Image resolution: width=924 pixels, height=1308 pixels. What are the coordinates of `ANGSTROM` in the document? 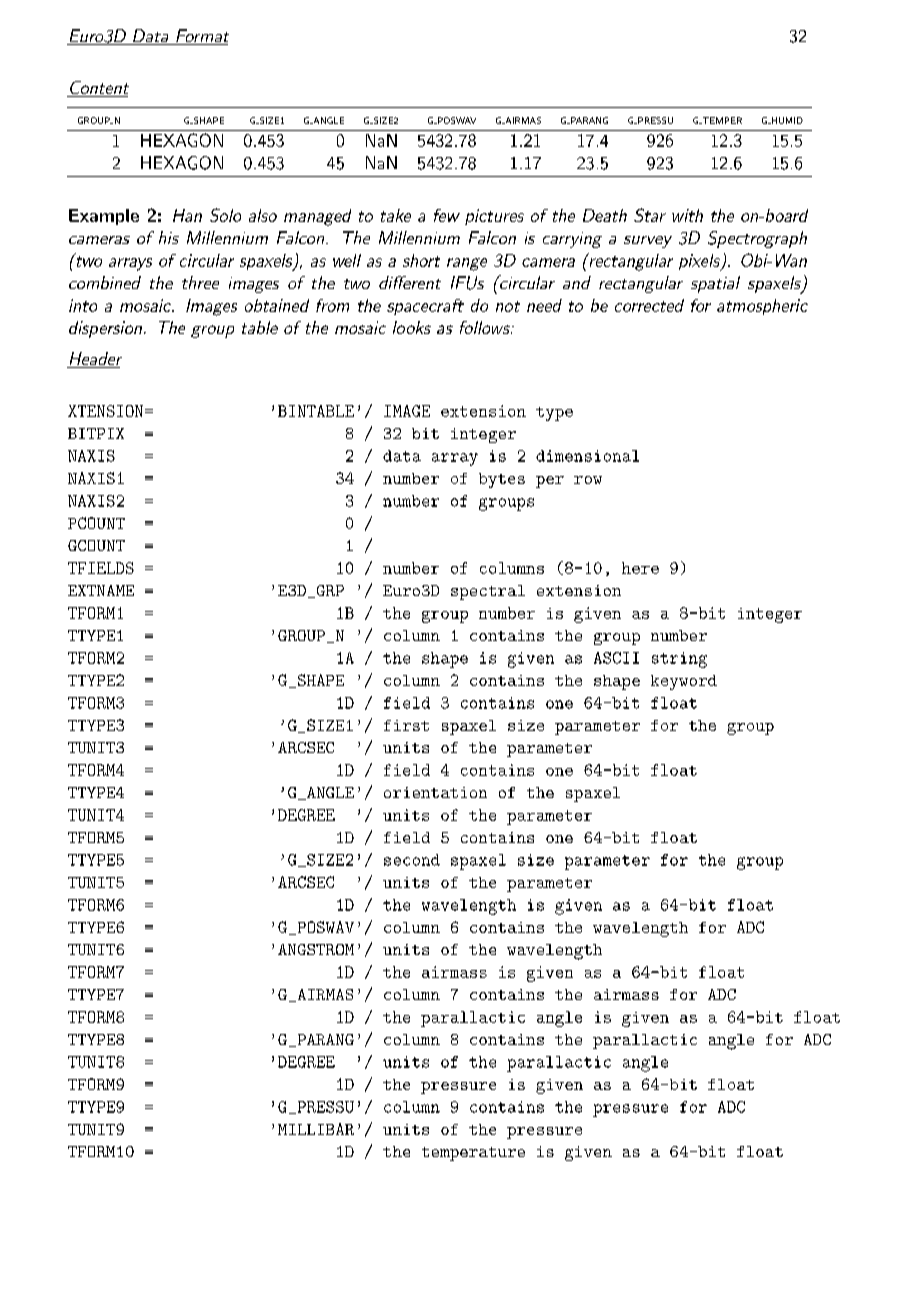 It's located at (316, 949).
